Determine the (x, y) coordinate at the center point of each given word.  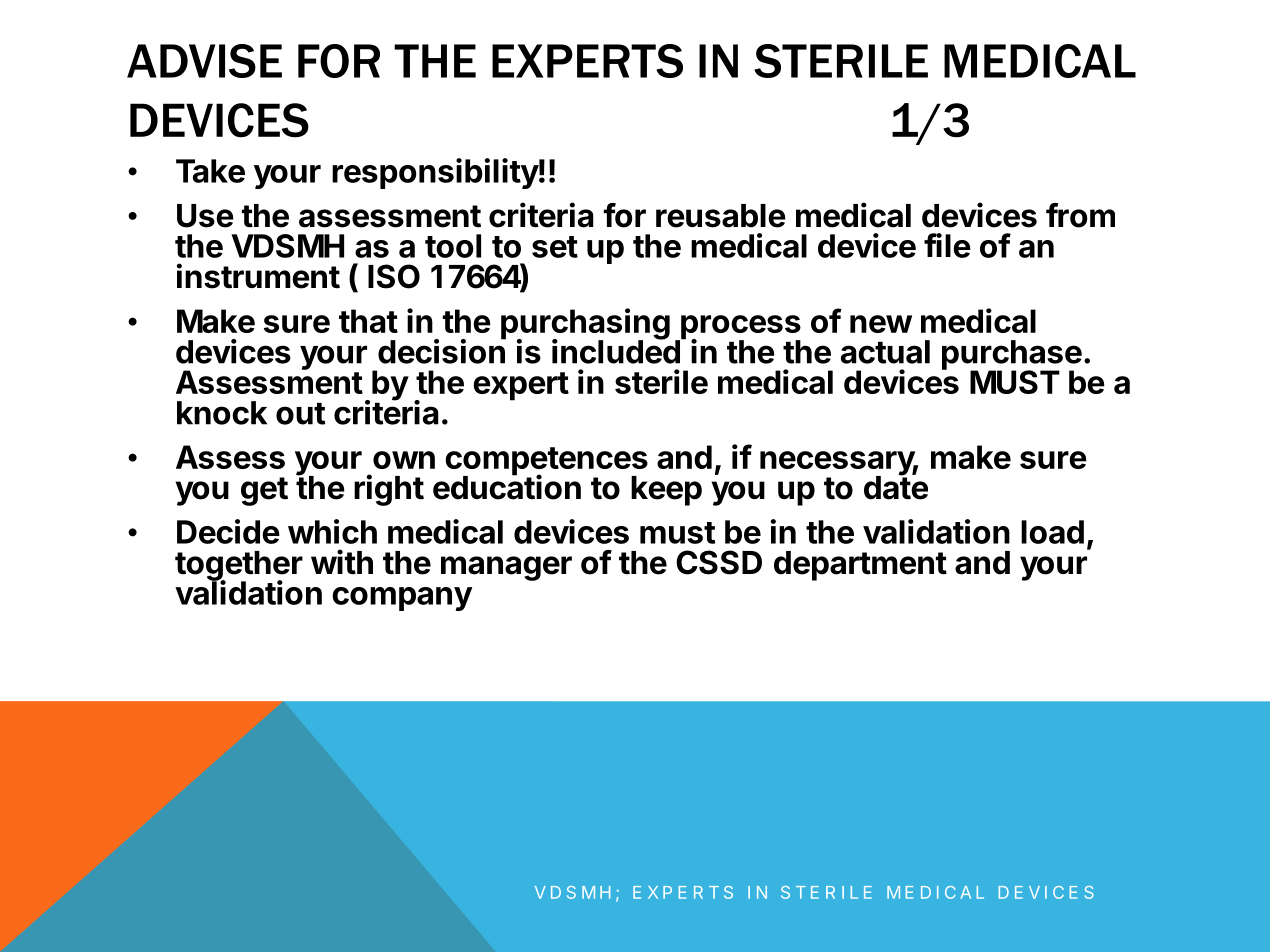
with (342, 562)
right (389, 490)
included (617, 351)
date (896, 487)
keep (666, 491)
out (301, 413)
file (947, 245)
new (881, 324)
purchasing (585, 325)
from (1080, 215)
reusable (721, 216)
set (555, 247)
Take (210, 171)
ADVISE (204, 61)
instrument (258, 276)
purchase (1012, 356)
